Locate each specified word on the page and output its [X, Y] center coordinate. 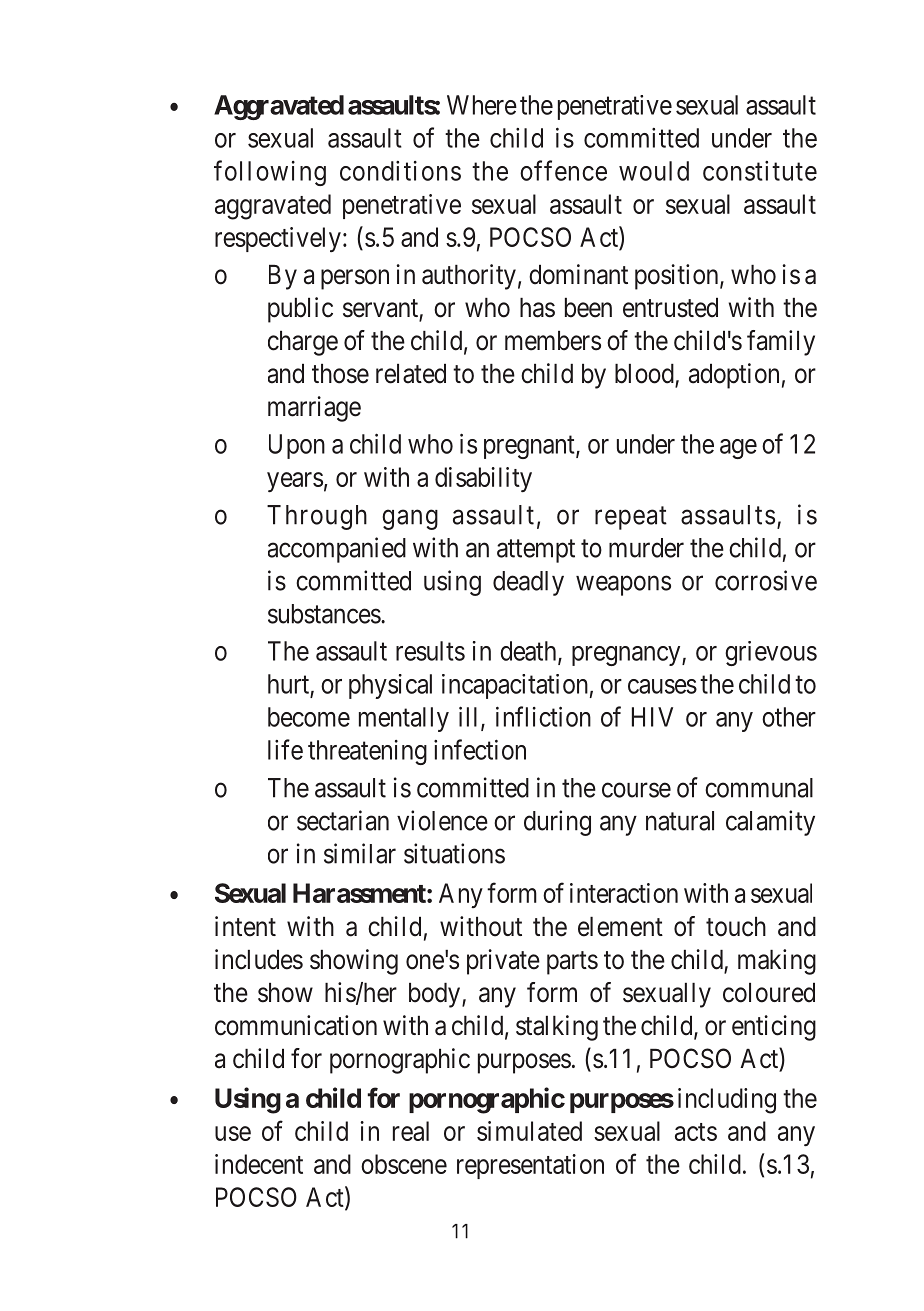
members [553, 341]
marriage [314, 409]
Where [482, 105]
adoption [734, 376]
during [557, 823]
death [529, 652]
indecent [259, 1164]
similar [360, 853]
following [270, 173]
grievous [771, 653]
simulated [529, 1131]
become [309, 717]
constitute [760, 171]
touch [736, 927]
